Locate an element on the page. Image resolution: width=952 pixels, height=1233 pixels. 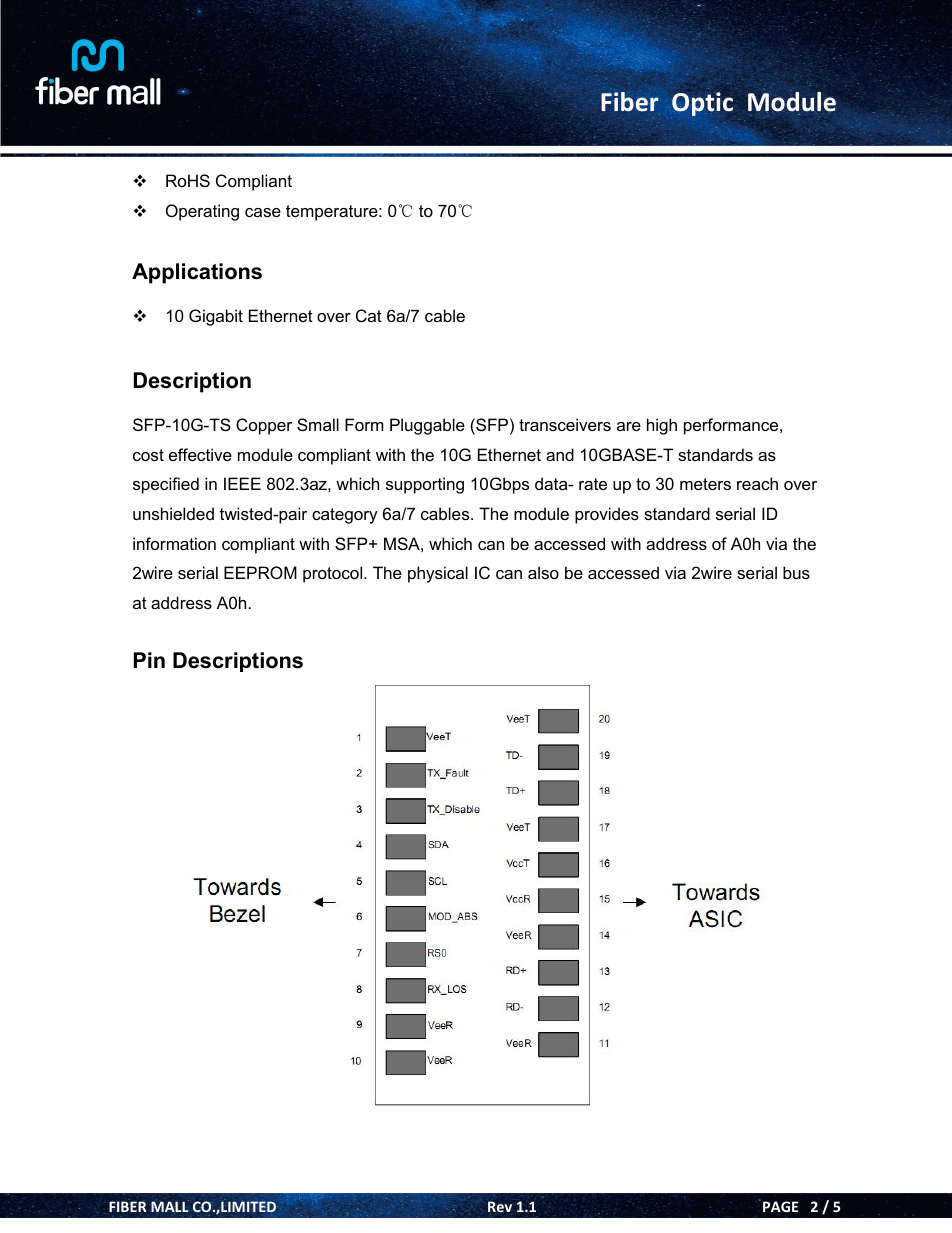
Operating is located at coordinates (202, 212).
